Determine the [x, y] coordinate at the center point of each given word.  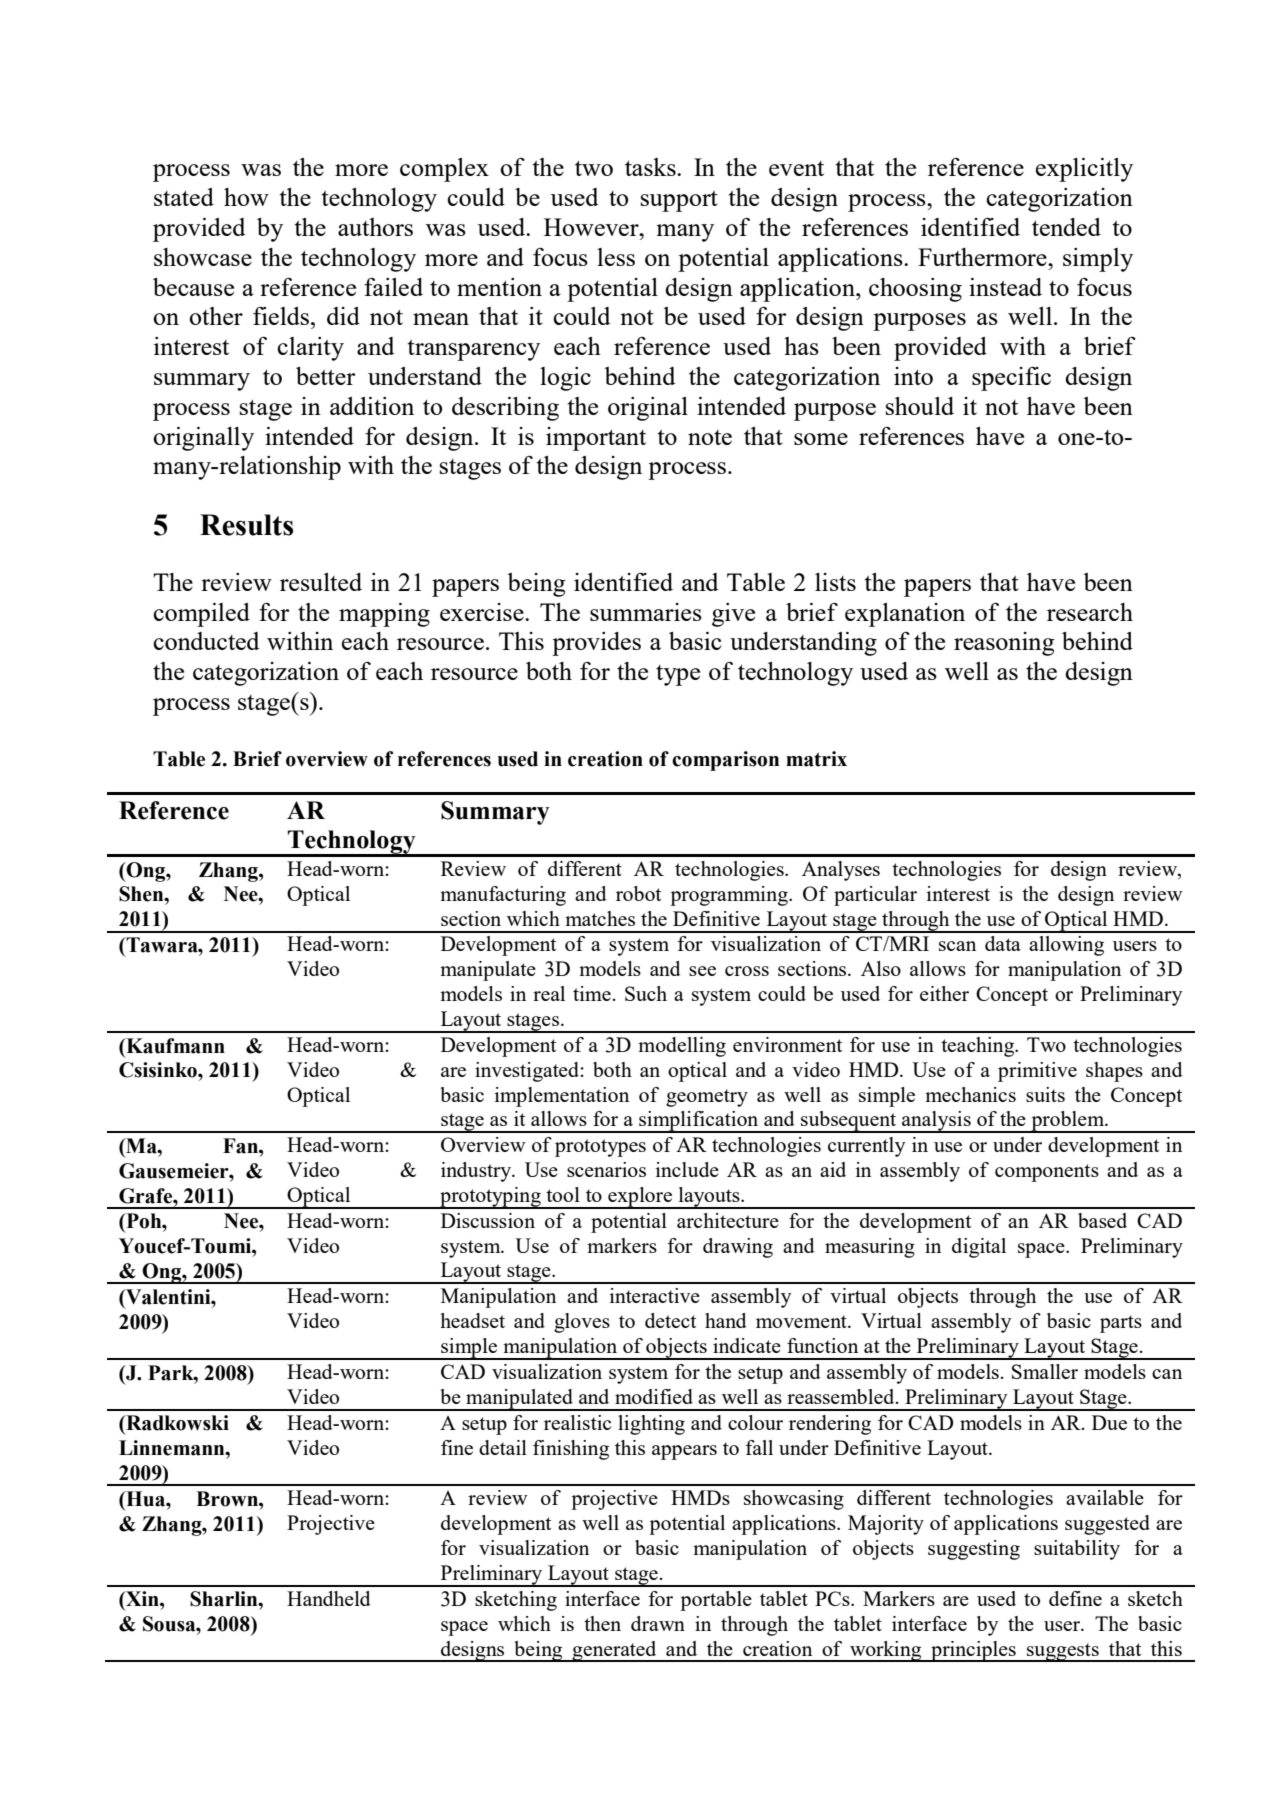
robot [638, 893]
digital [979, 1248]
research [1090, 612]
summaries [646, 612]
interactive [655, 1295]
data [1003, 943]
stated [184, 197]
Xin [142, 1598]
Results [246, 525]
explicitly [1084, 170]
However [592, 227]
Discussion [488, 1220]
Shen [142, 894]
